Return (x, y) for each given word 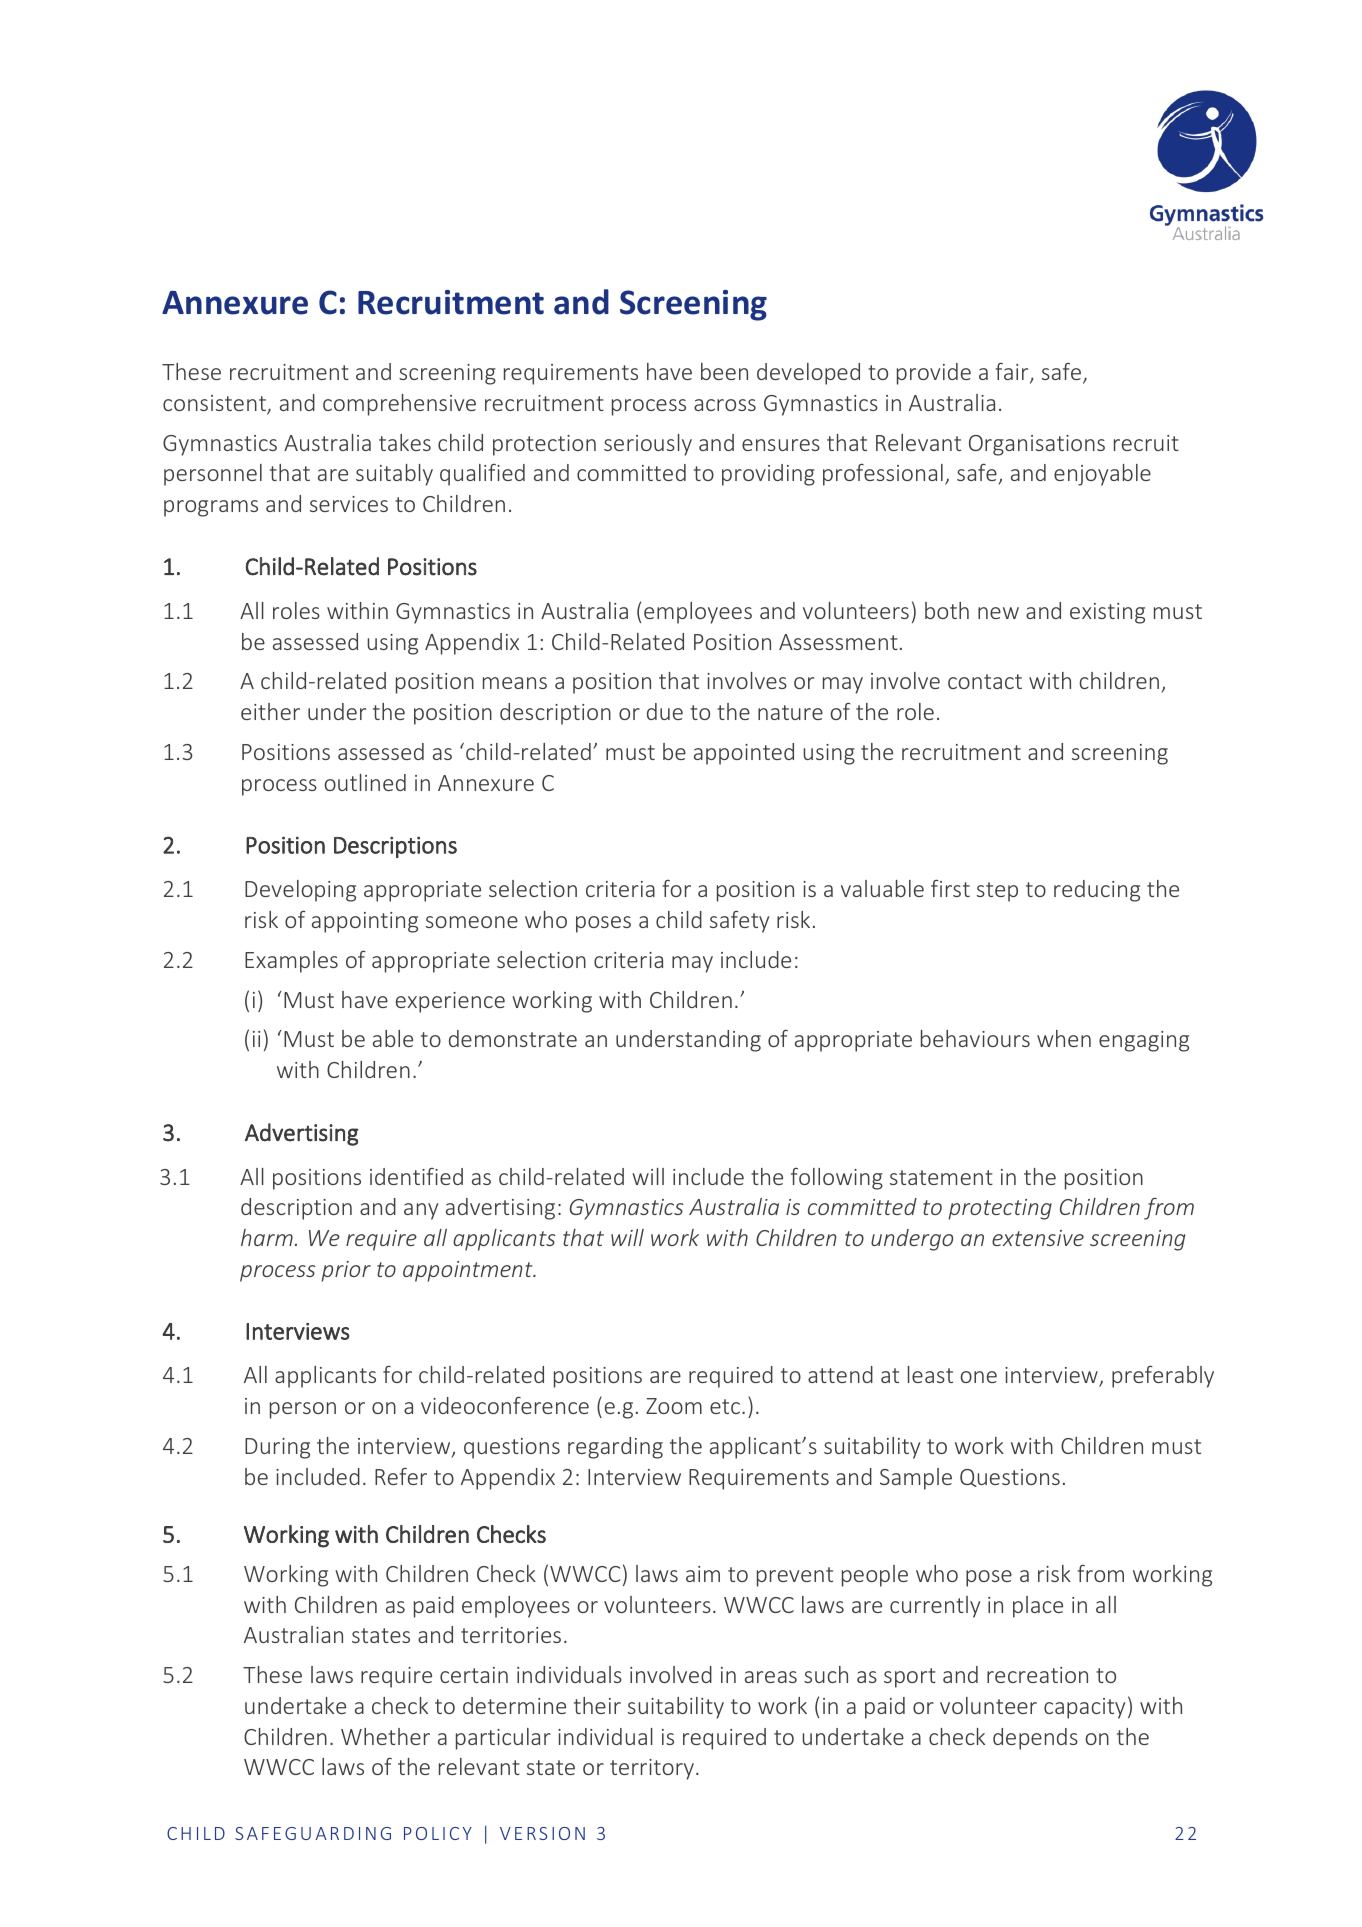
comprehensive (399, 405)
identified (416, 1176)
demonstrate (513, 1038)
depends (1035, 1739)
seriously (648, 445)
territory (653, 1769)
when (1064, 1038)
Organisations (1037, 445)
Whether (385, 1736)
